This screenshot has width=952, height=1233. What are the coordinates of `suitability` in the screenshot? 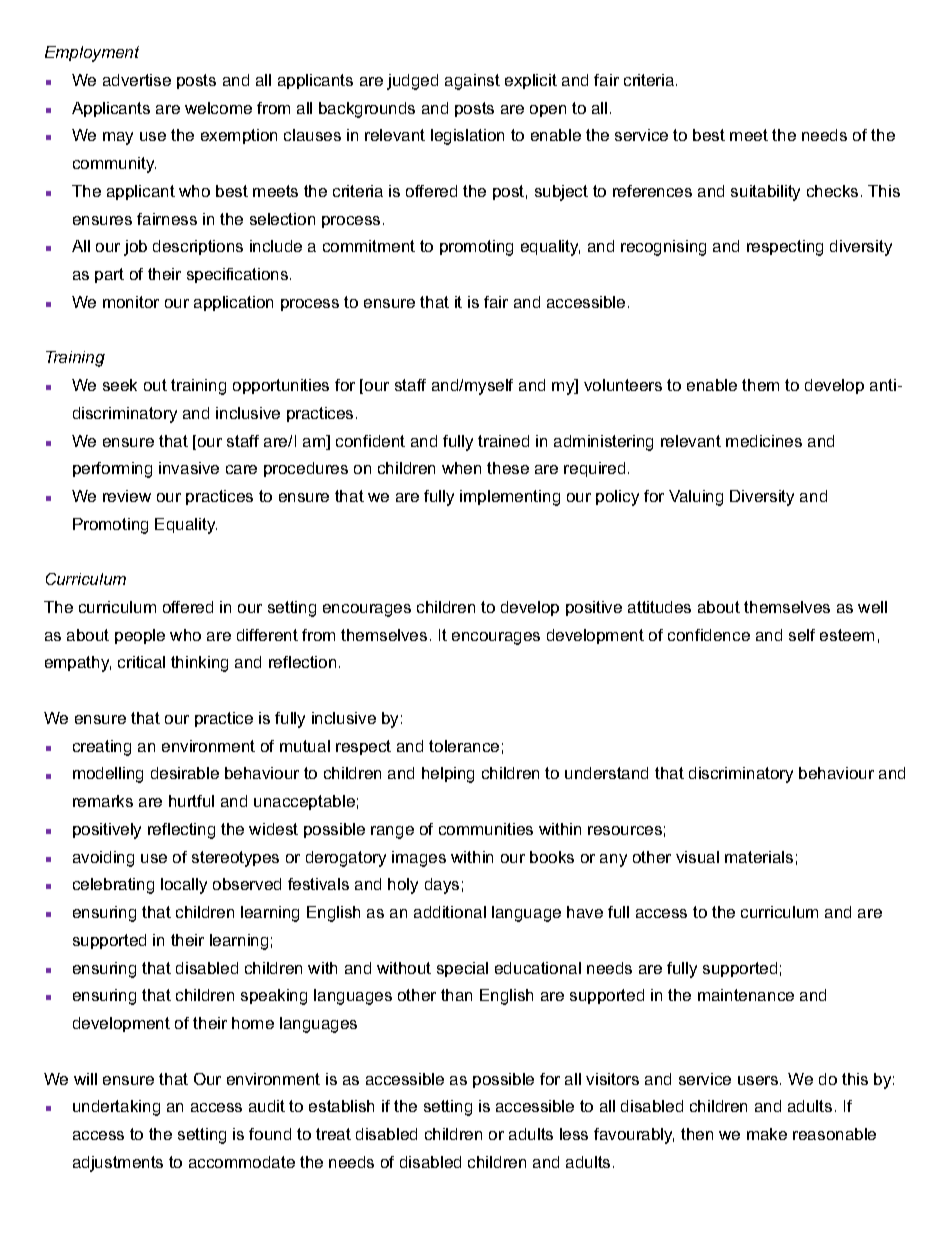 It's located at (765, 193).
